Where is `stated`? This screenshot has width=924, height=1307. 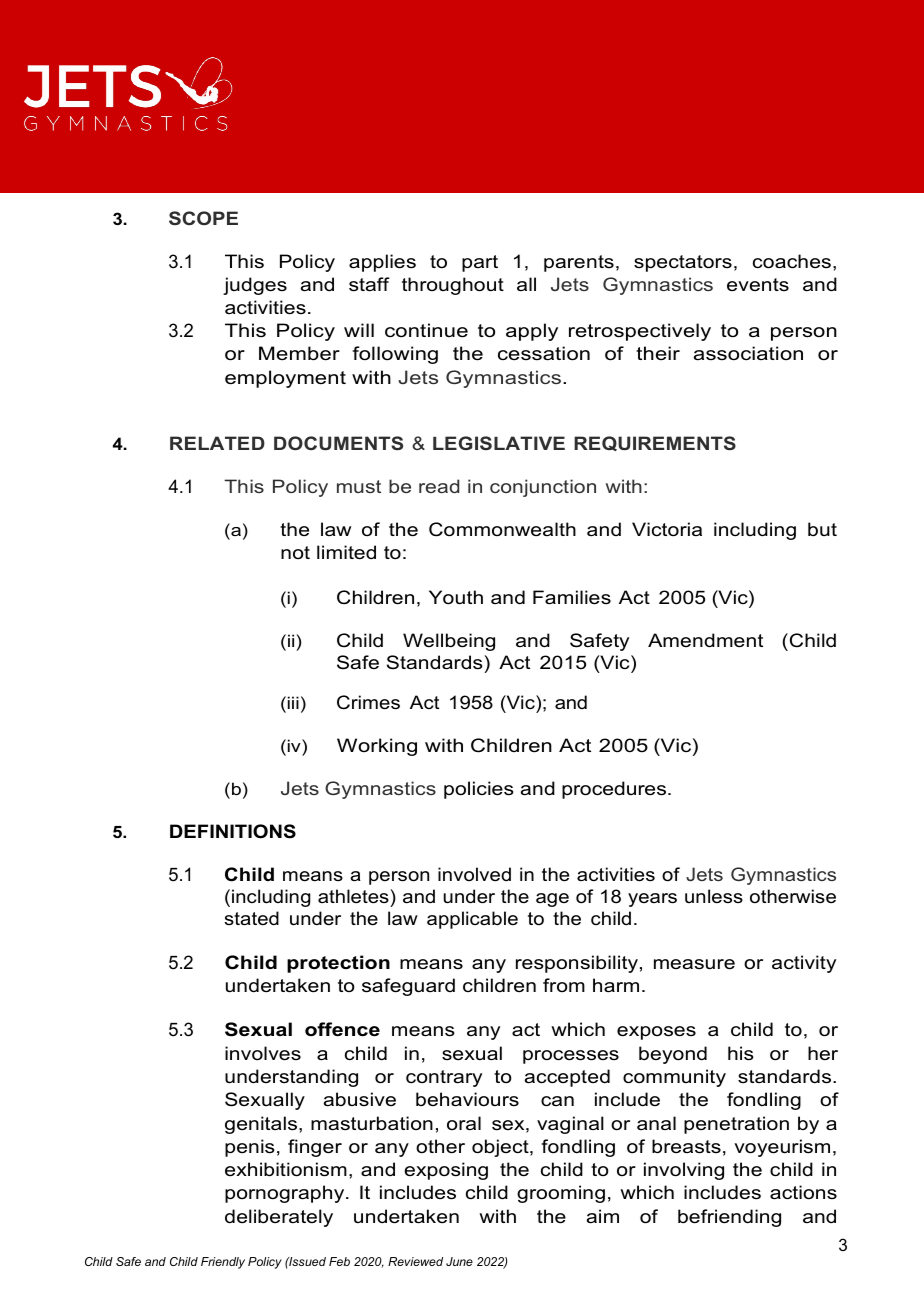
stated is located at coordinates (251, 918).
